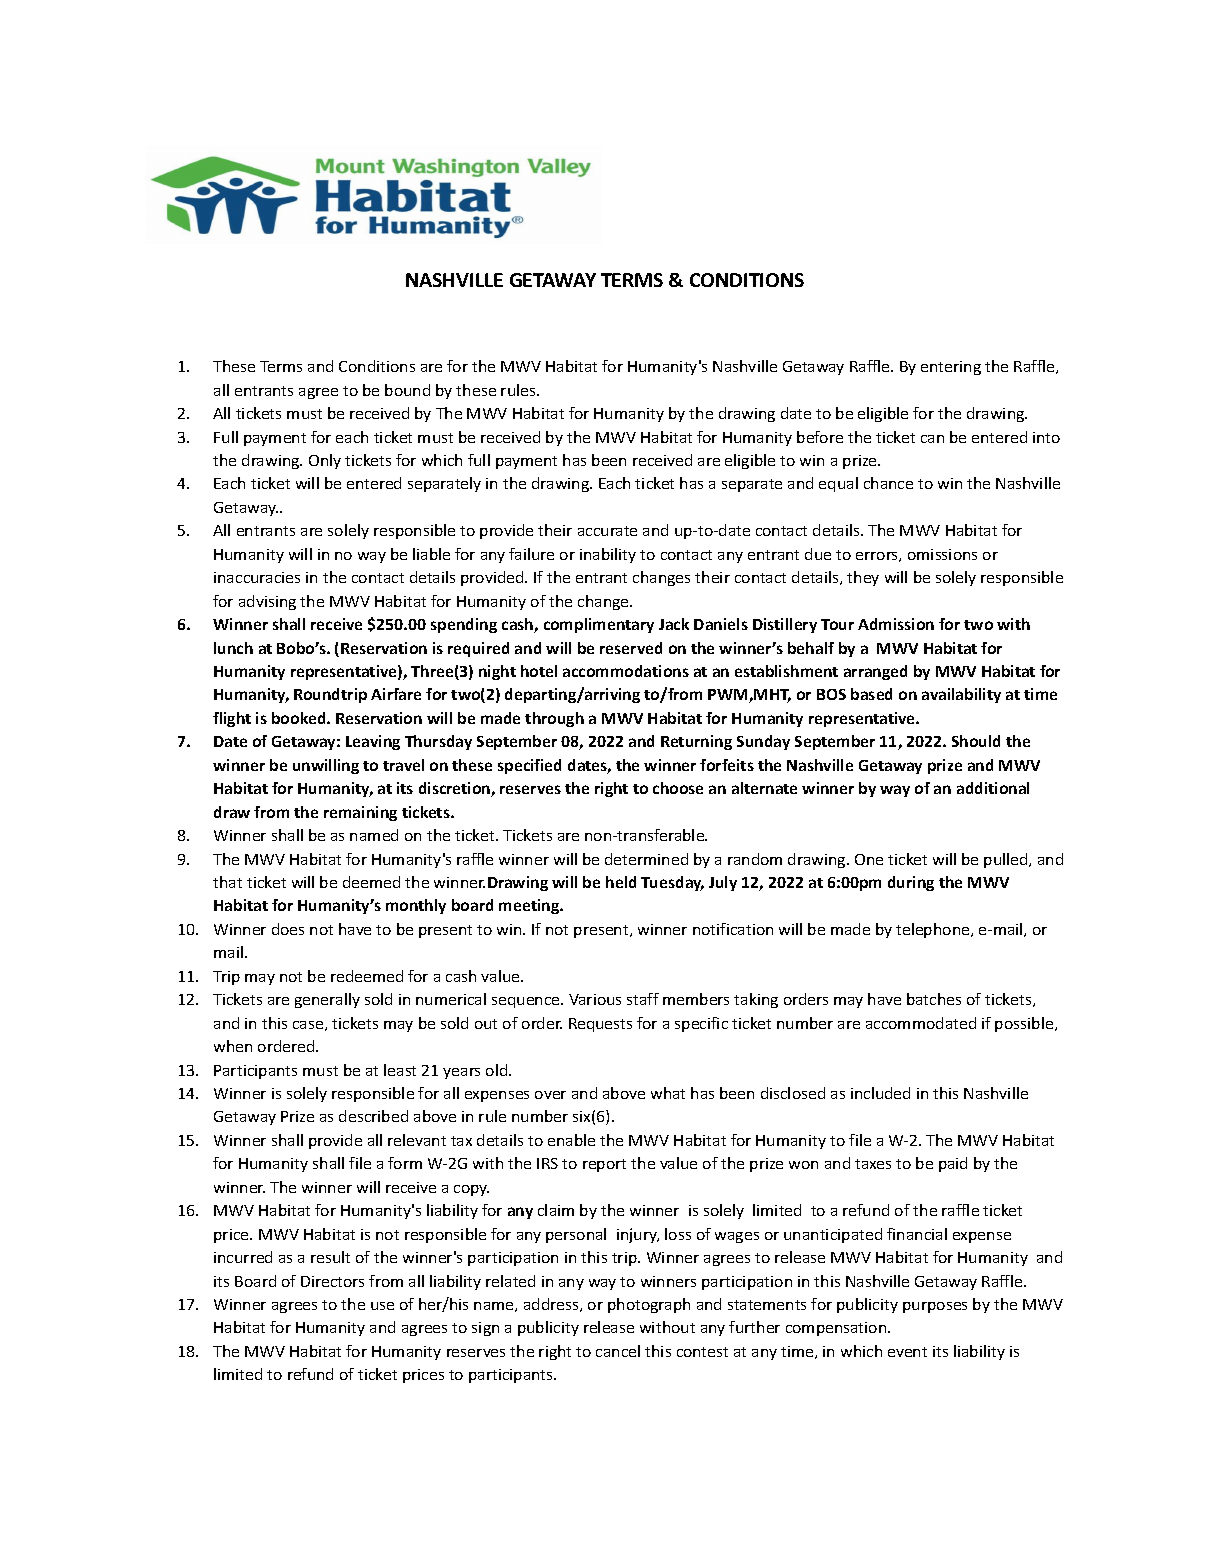 The height and width of the page is (1566, 1210). Describe the element at coordinates (820, 437) in the page. I see `before` at that location.
